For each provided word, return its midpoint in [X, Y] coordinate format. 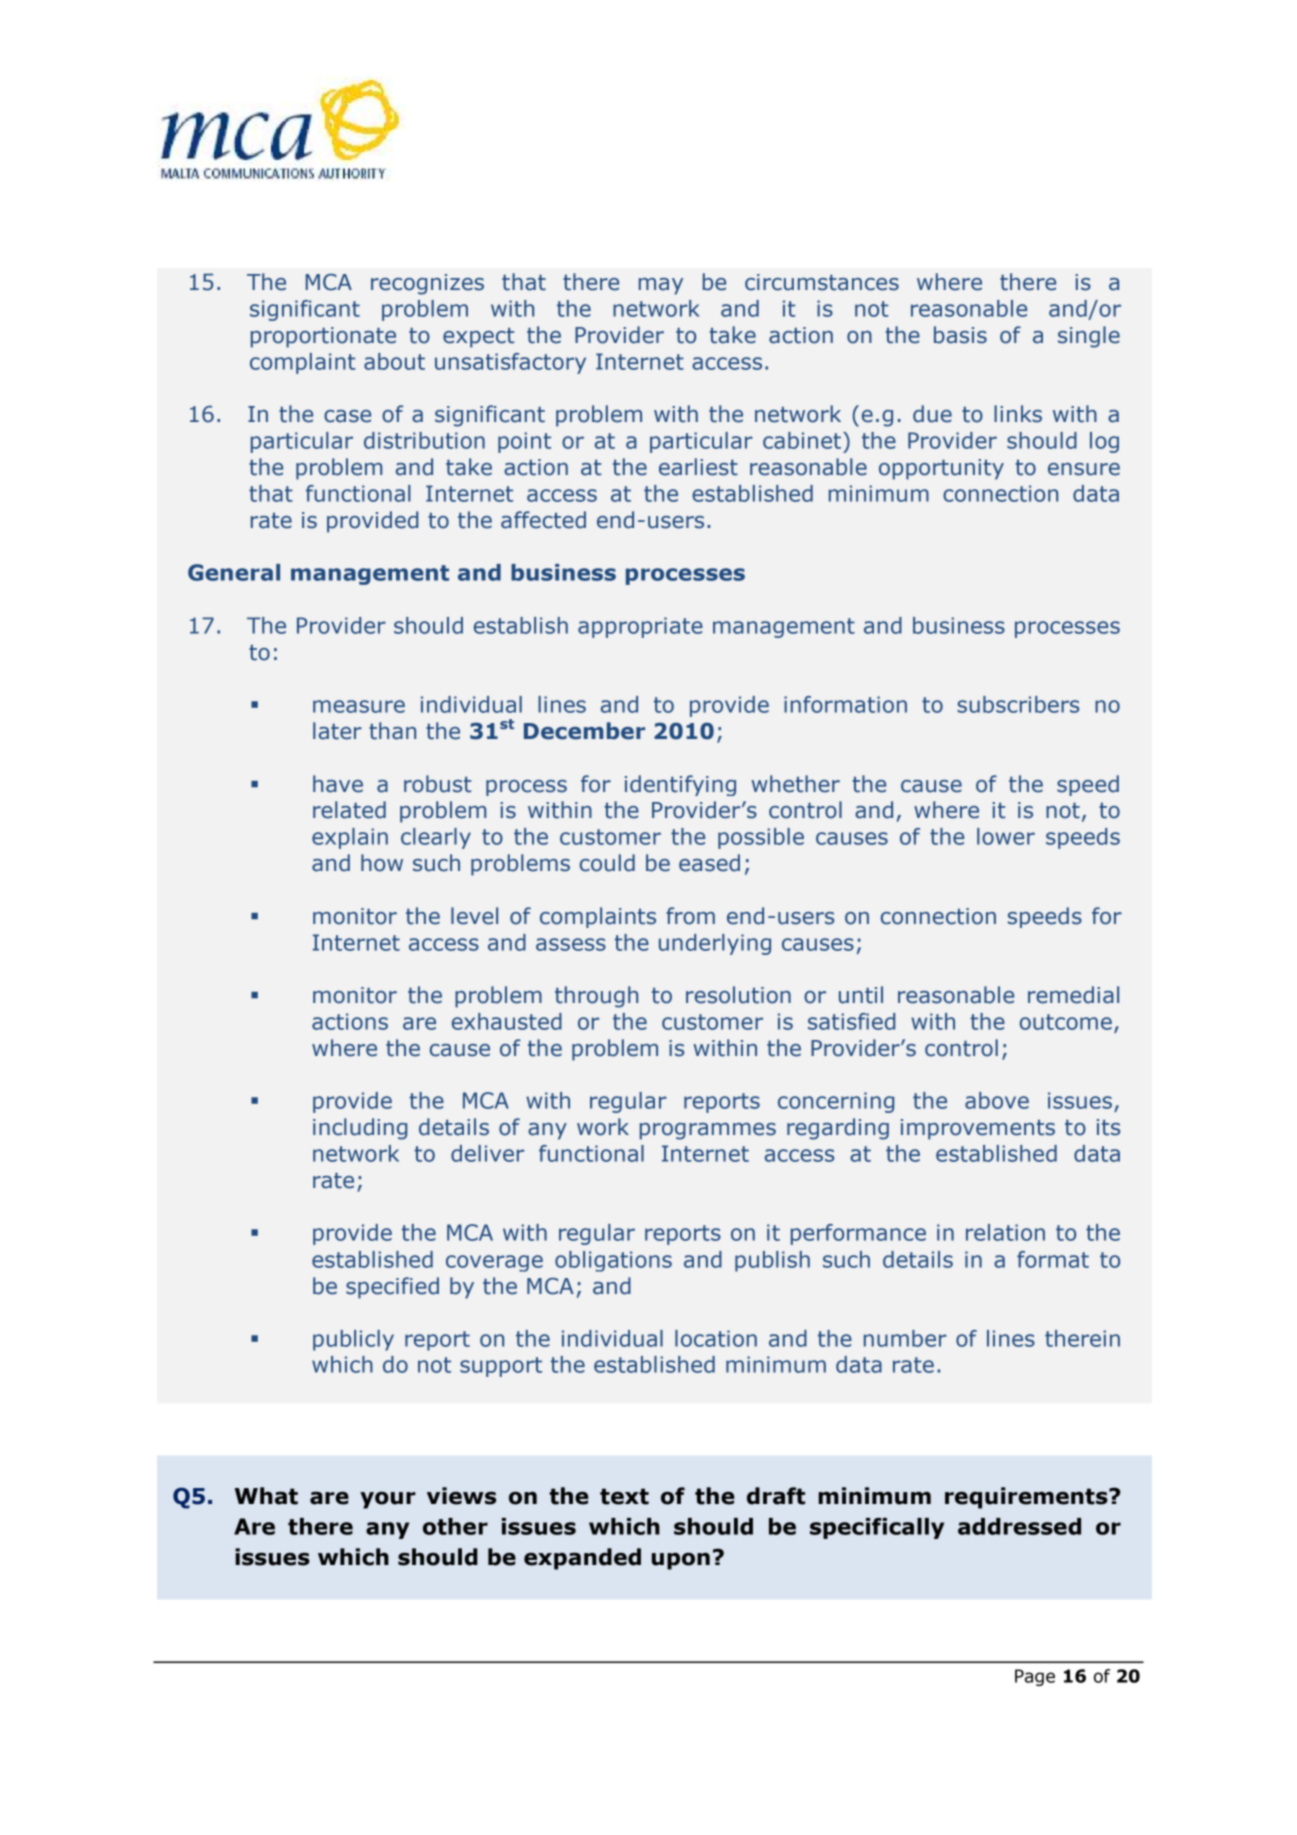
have [338, 784]
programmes [708, 1131]
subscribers [1018, 704]
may [661, 286]
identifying [680, 785]
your [388, 1500]
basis [960, 335]
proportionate [323, 337]
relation [1005, 1232]
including [360, 1129]
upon [681, 1561]
